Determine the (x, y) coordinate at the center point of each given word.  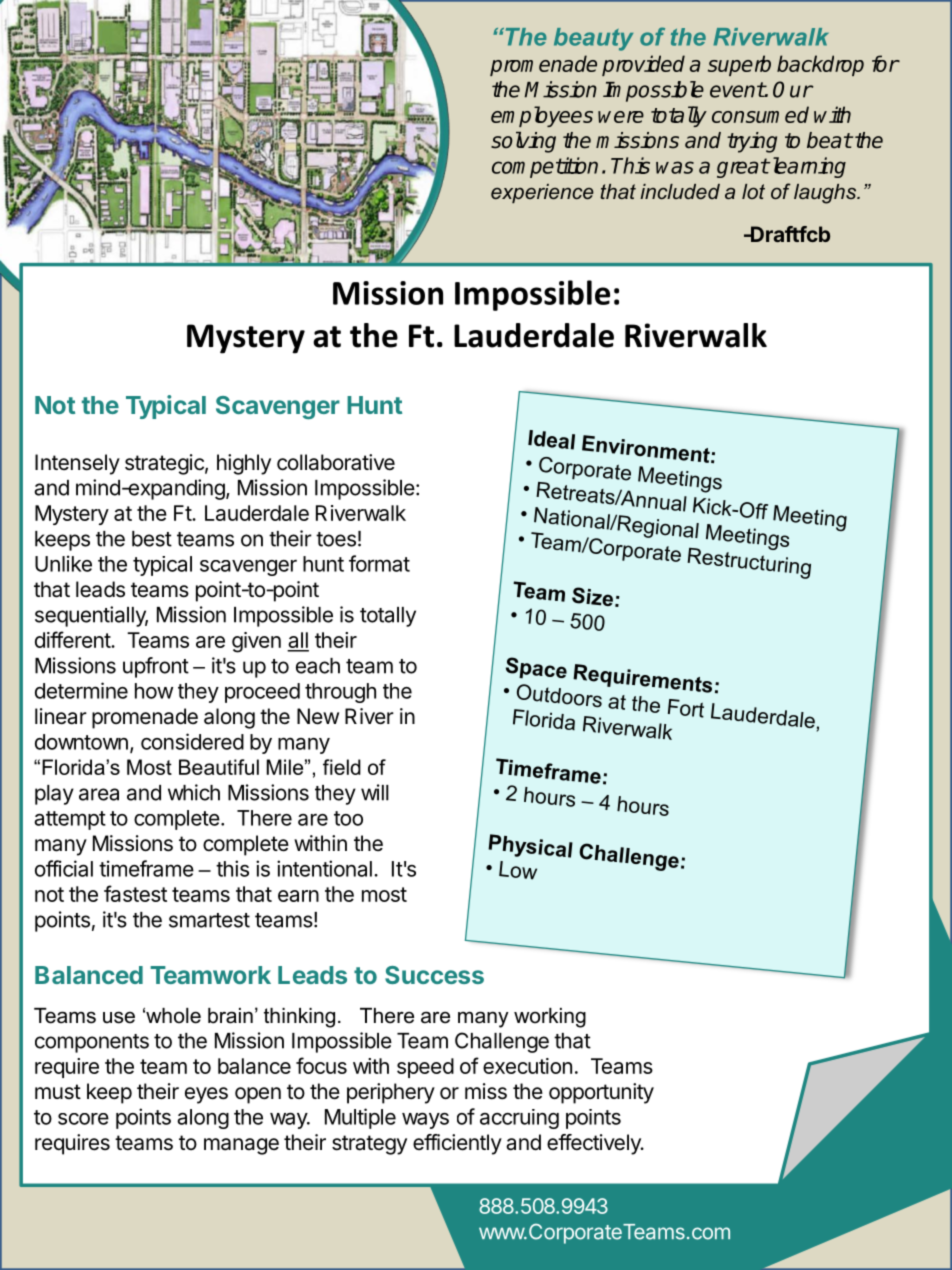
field (342, 767)
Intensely (77, 464)
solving (523, 142)
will (375, 792)
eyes (206, 1095)
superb (739, 65)
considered (192, 741)
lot (753, 191)
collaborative (336, 462)
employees (542, 116)
